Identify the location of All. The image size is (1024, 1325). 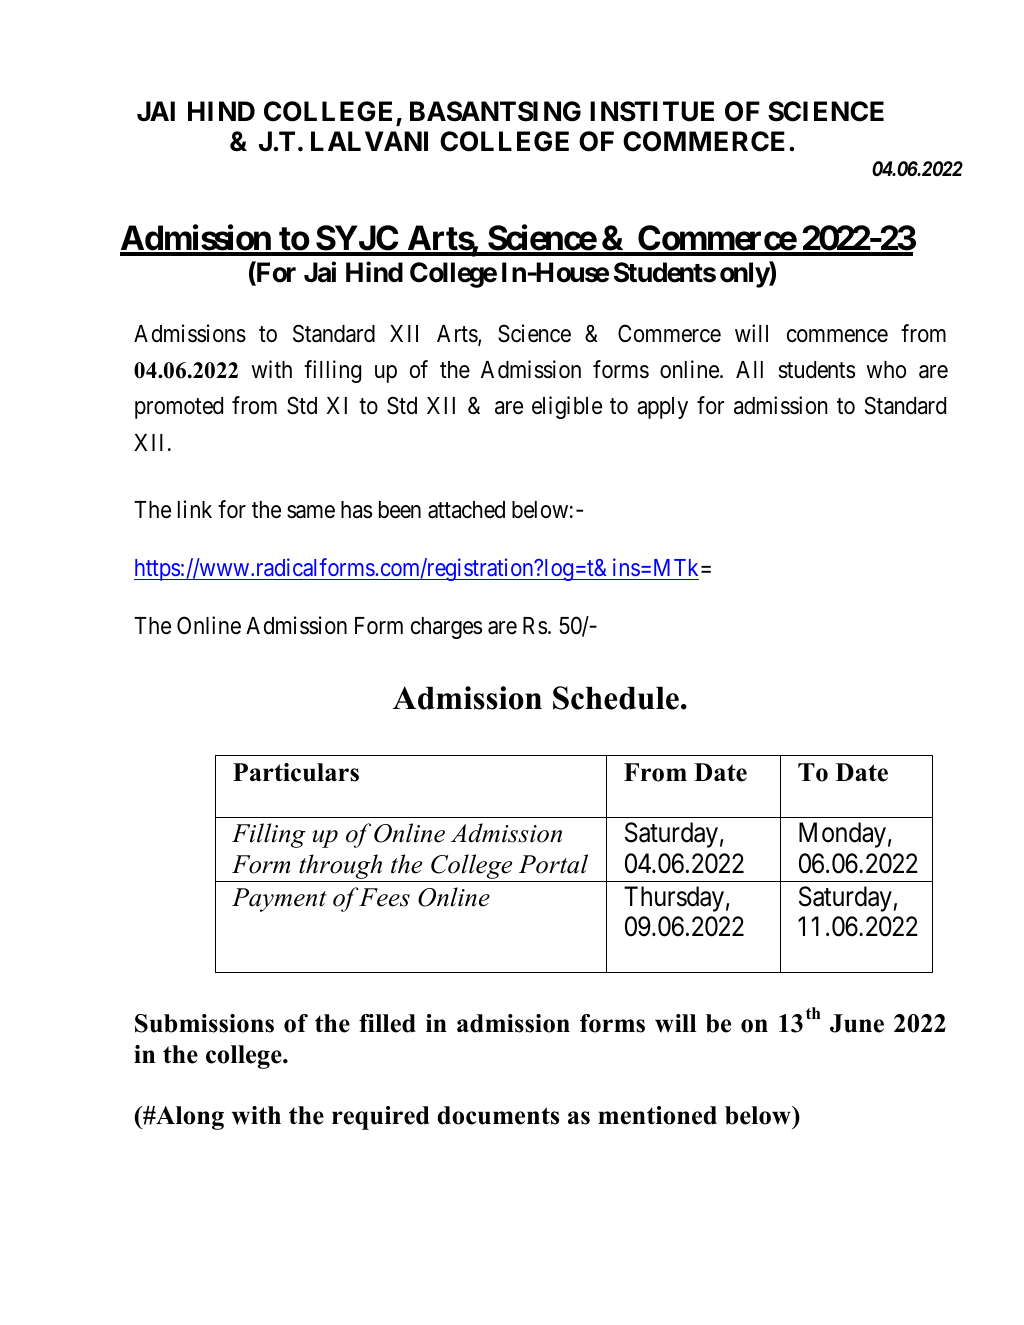
(749, 369).
